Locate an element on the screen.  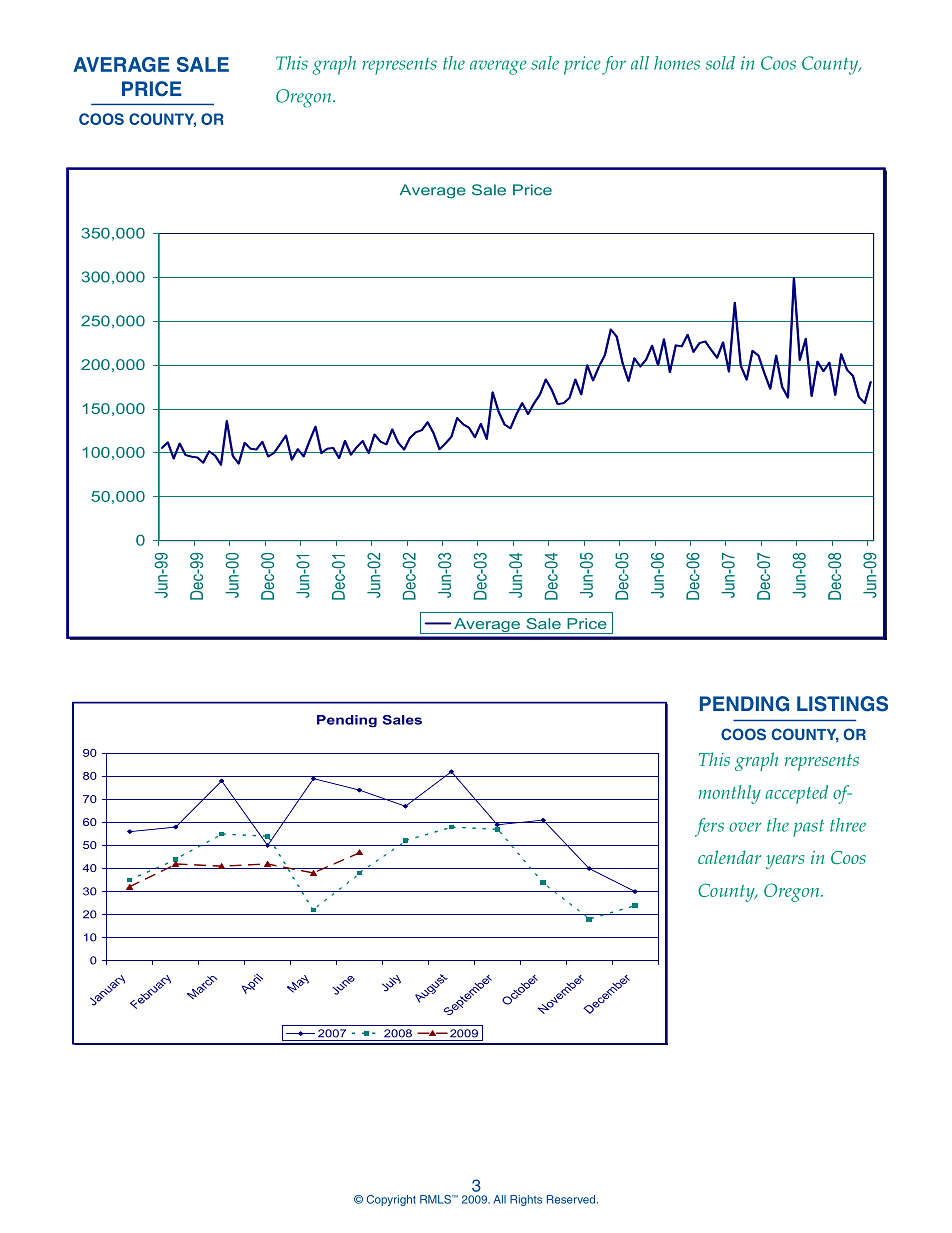
homes is located at coordinates (677, 63).
